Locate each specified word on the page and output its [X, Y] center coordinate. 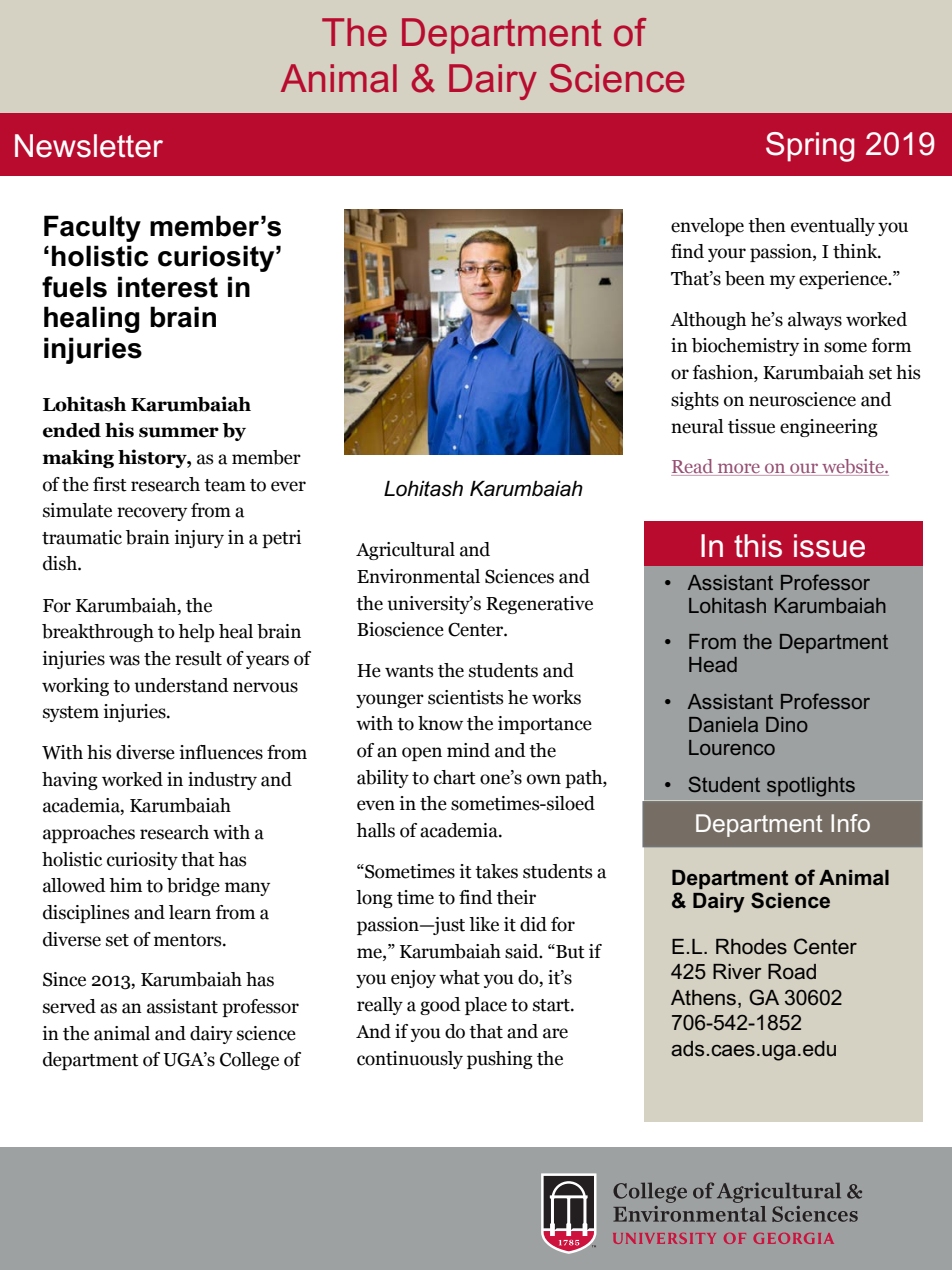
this [758, 546]
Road [792, 972]
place [486, 1006]
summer [179, 432]
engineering [829, 428]
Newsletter [89, 146]
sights [695, 401]
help [196, 633]
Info [850, 823]
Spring [810, 147]
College [249, 1061]
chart [455, 777]
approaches [89, 834]
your [727, 255]
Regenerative [539, 605]
